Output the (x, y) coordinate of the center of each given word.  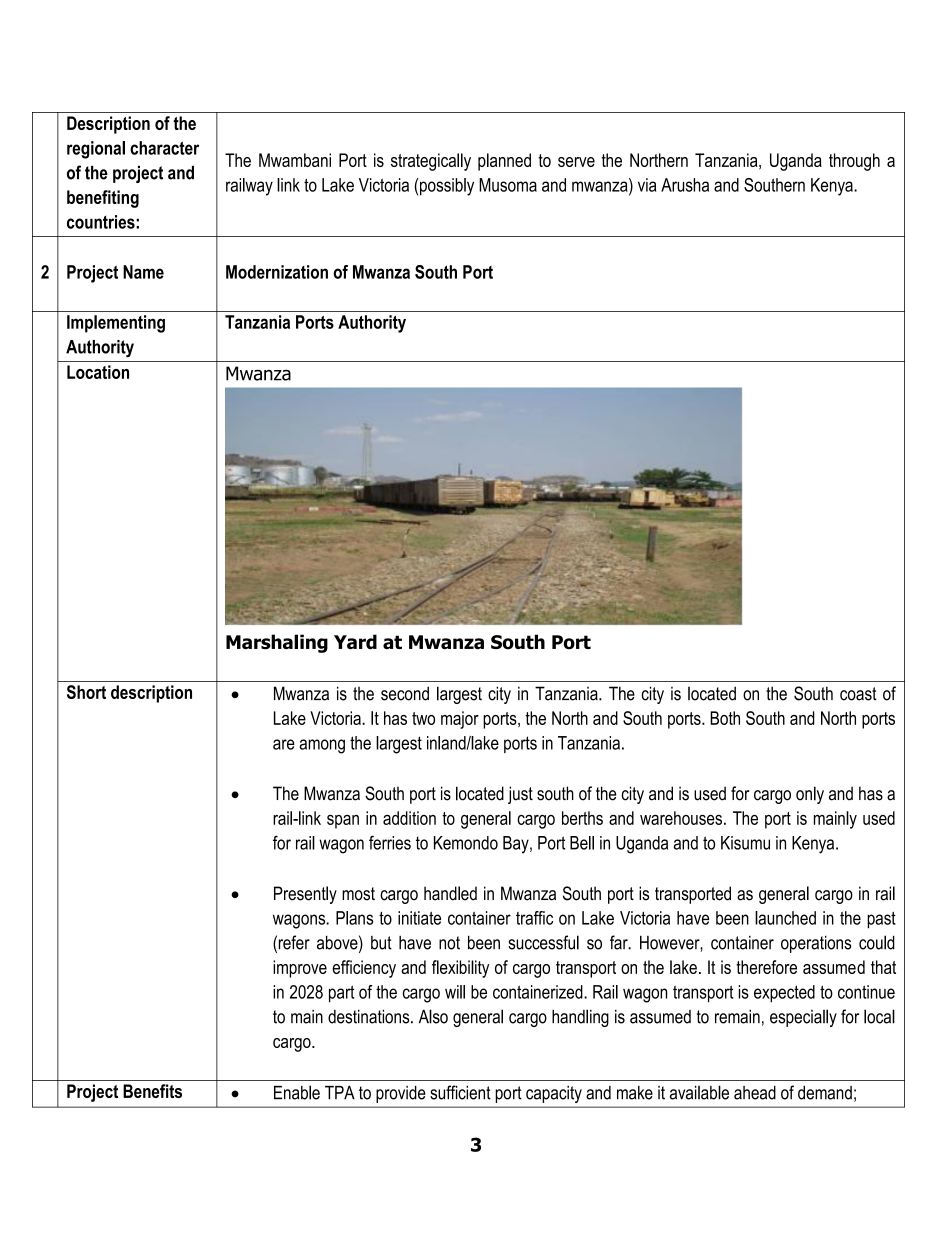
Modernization (277, 272)
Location (98, 372)
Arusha (685, 185)
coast (858, 694)
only (810, 795)
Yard (355, 642)
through (854, 162)
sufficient (460, 1092)
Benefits (152, 1091)
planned (504, 162)
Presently (305, 895)
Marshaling (277, 643)
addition (409, 818)
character (164, 148)
